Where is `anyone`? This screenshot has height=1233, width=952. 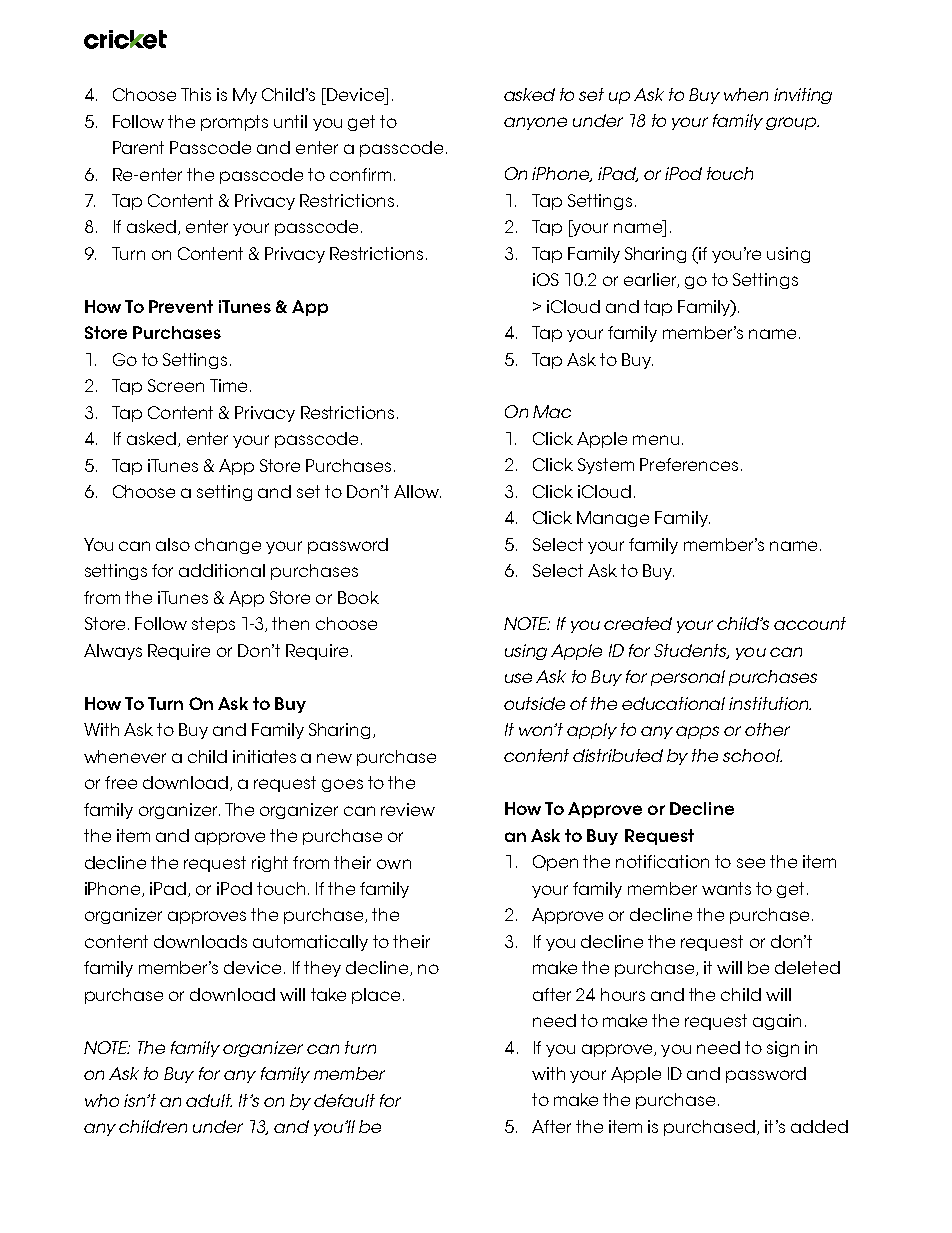 anyone is located at coordinates (535, 123).
